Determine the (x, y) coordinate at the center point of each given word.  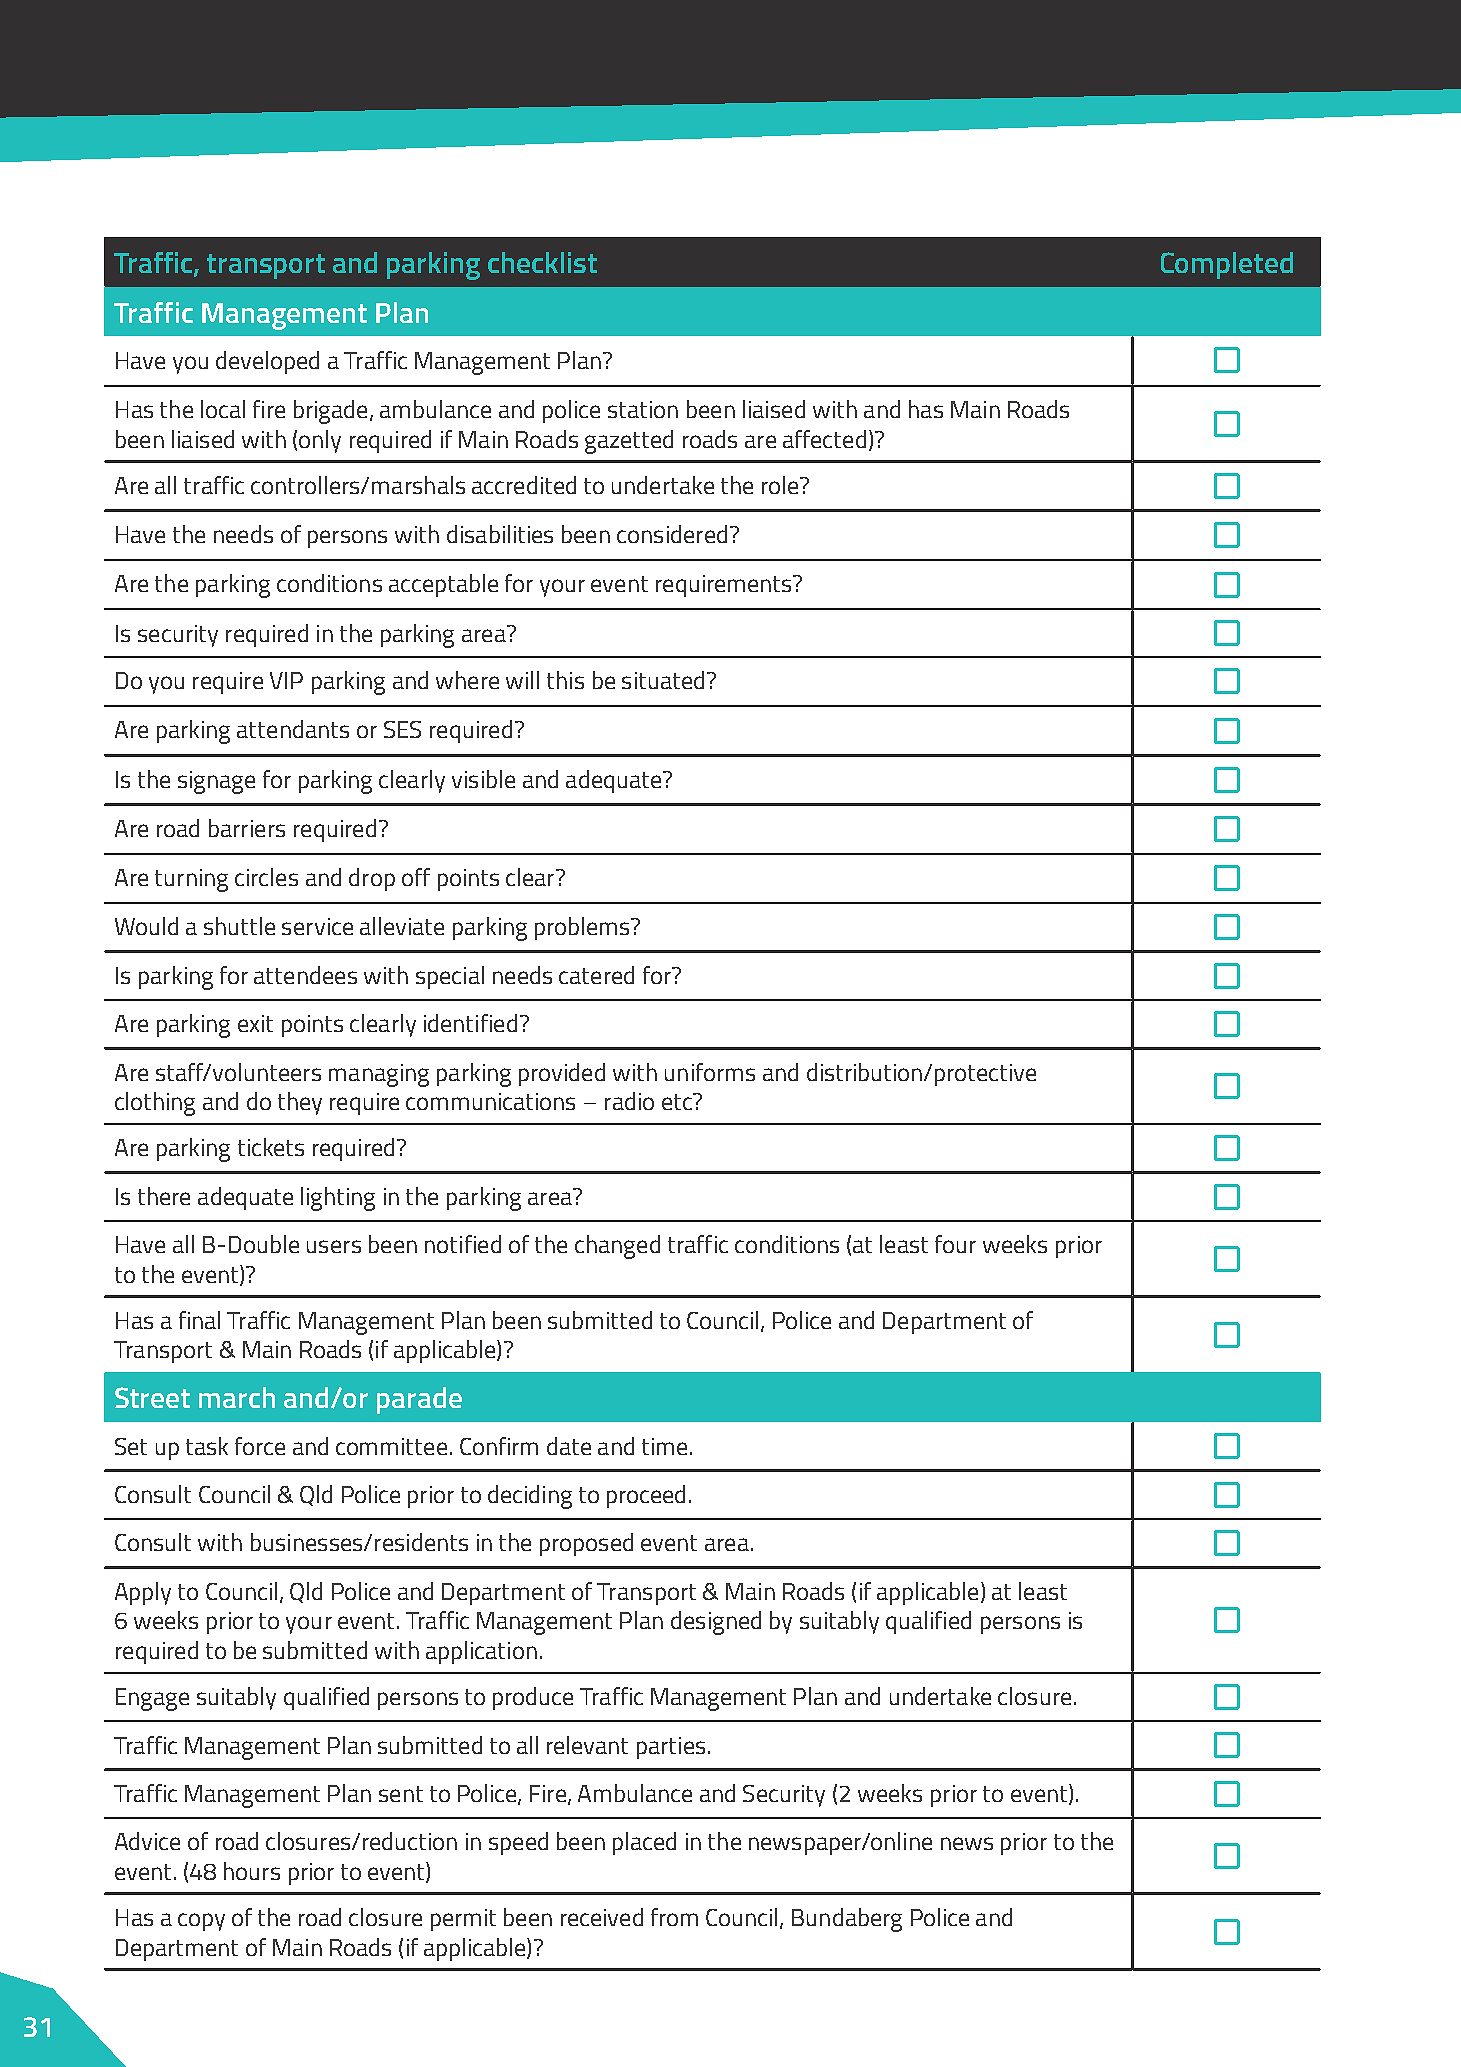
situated (663, 680)
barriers (247, 828)
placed (644, 1843)
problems (583, 928)
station (643, 409)
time (664, 1446)
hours (252, 1871)
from (674, 1917)
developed (267, 362)
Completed (1227, 265)
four (955, 1244)
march (237, 1397)
